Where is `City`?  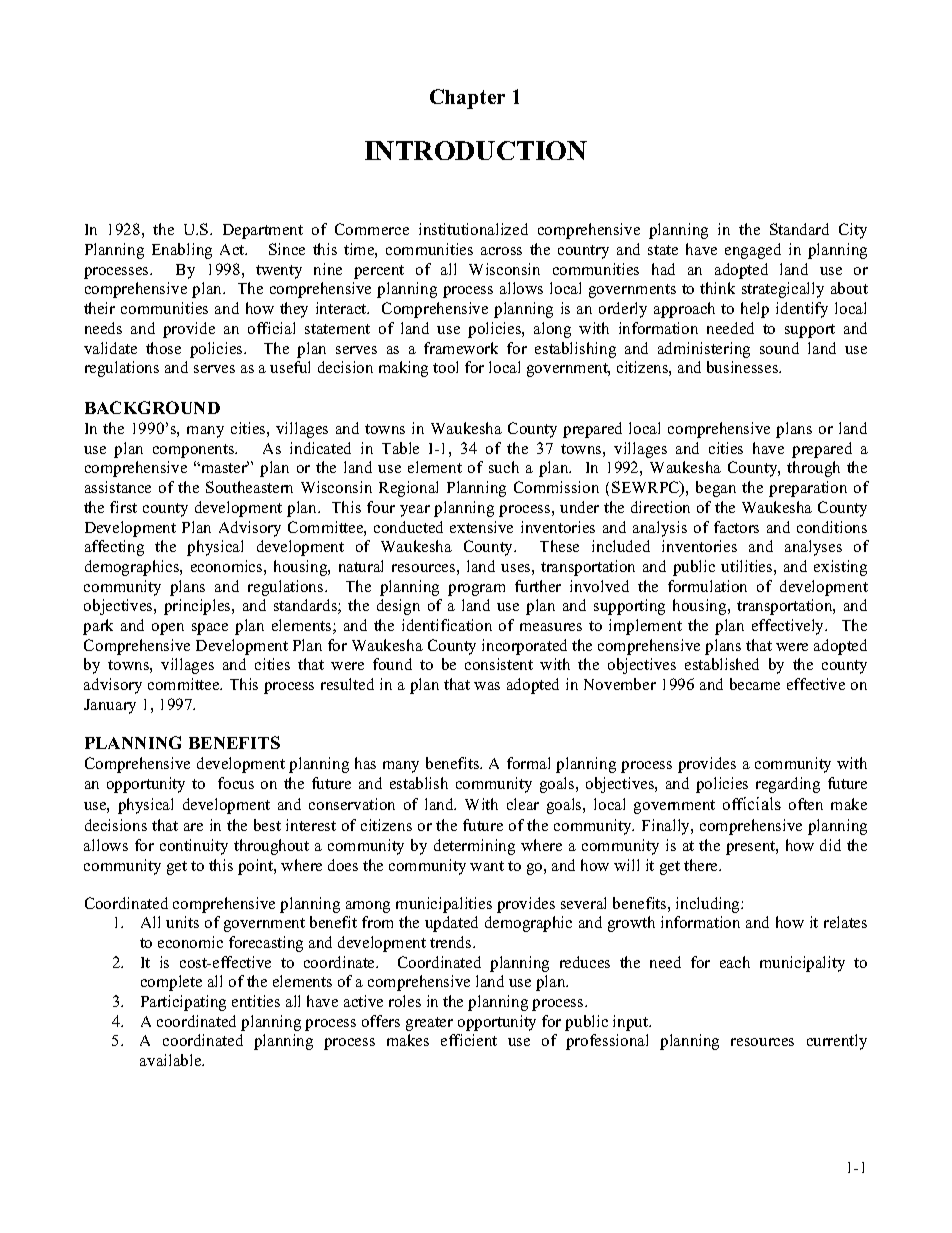
City is located at coordinates (853, 231).
